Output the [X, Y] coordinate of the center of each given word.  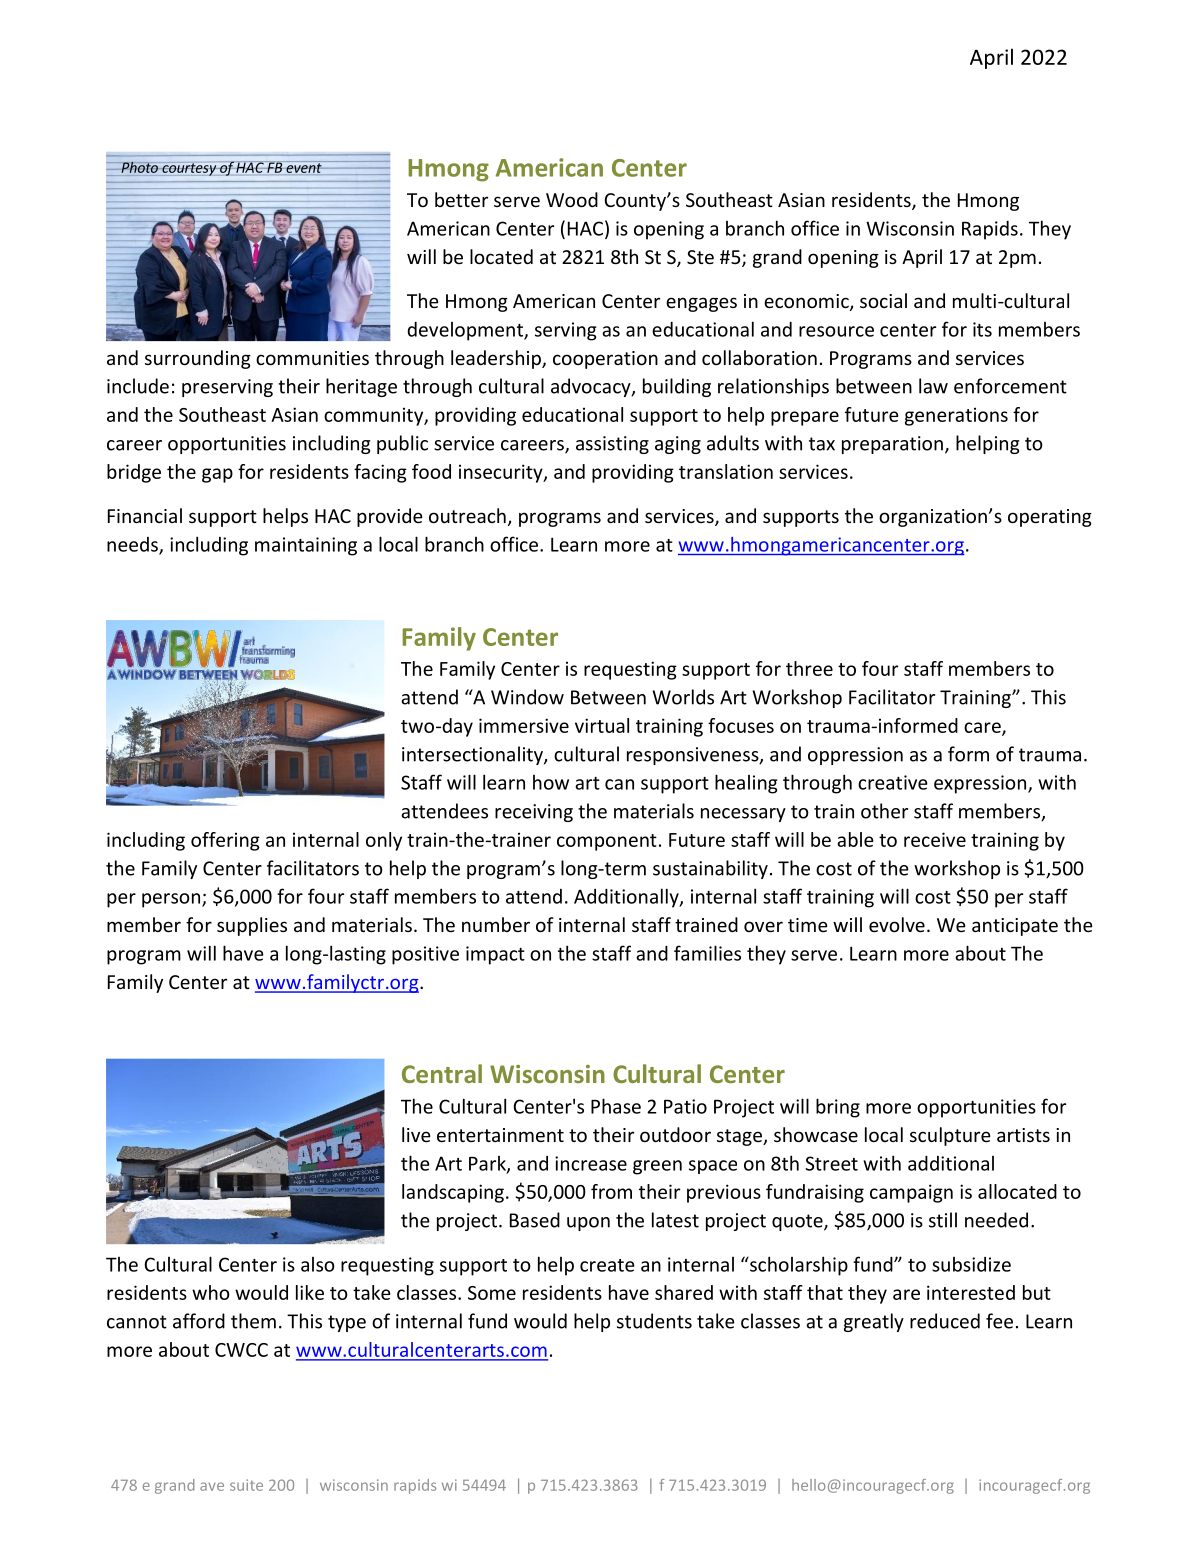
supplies [252, 926]
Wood [572, 199]
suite [246, 1485]
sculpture [950, 1136]
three [809, 668]
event [304, 168]
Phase [616, 1106]
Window [527, 697]
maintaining [306, 546]
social [883, 300]
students [654, 1321]
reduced [945, 1321]
